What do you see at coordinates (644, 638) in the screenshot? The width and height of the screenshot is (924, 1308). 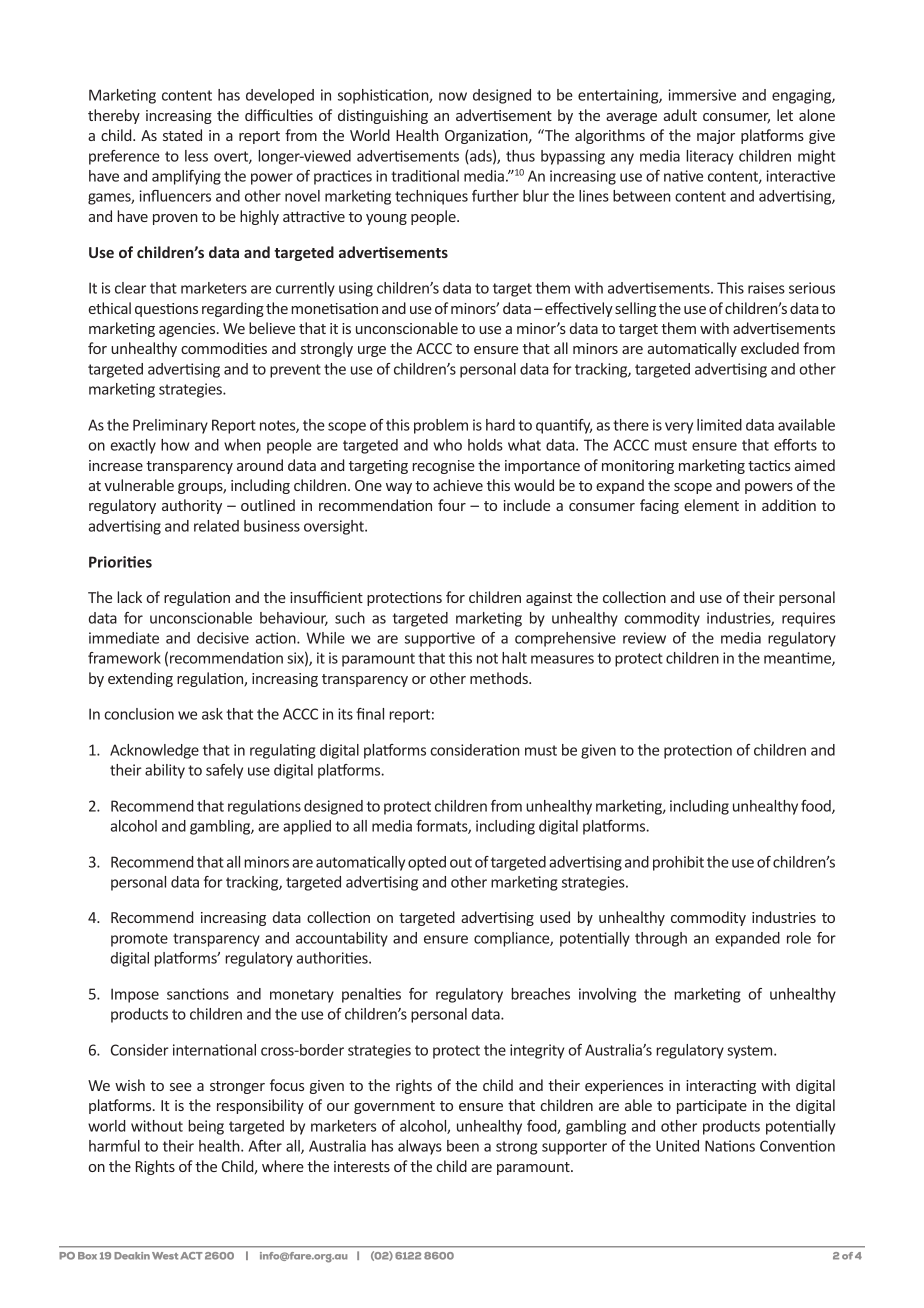 I see `review` at bounding box center [644, 638].
